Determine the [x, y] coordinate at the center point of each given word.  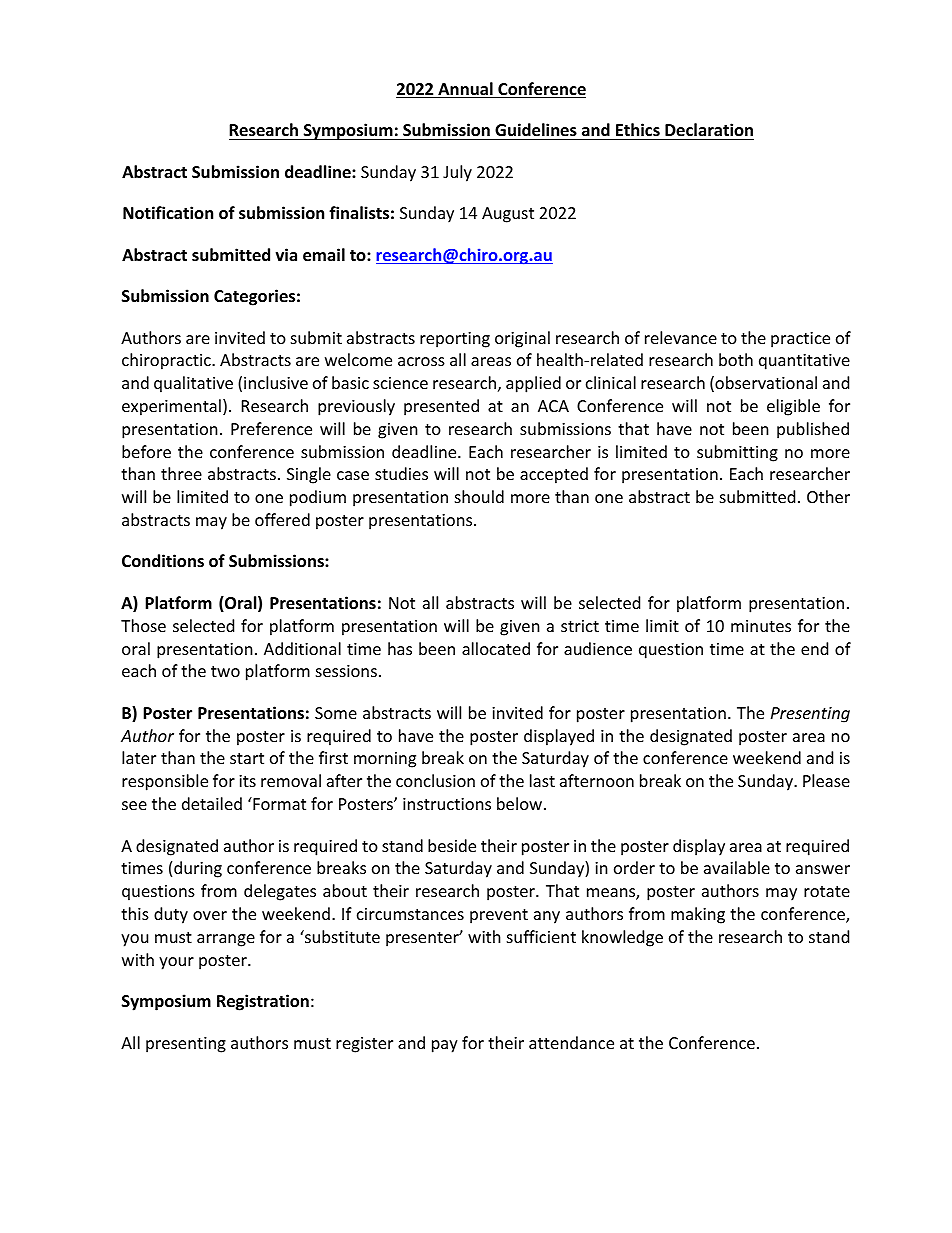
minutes [761, 626]
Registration [263, 1002]
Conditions [163, 561]
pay [445, 1046]
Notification [168, 213]
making [698, 915]
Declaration [709, 129]
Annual [465, 90]
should [479, 496]
